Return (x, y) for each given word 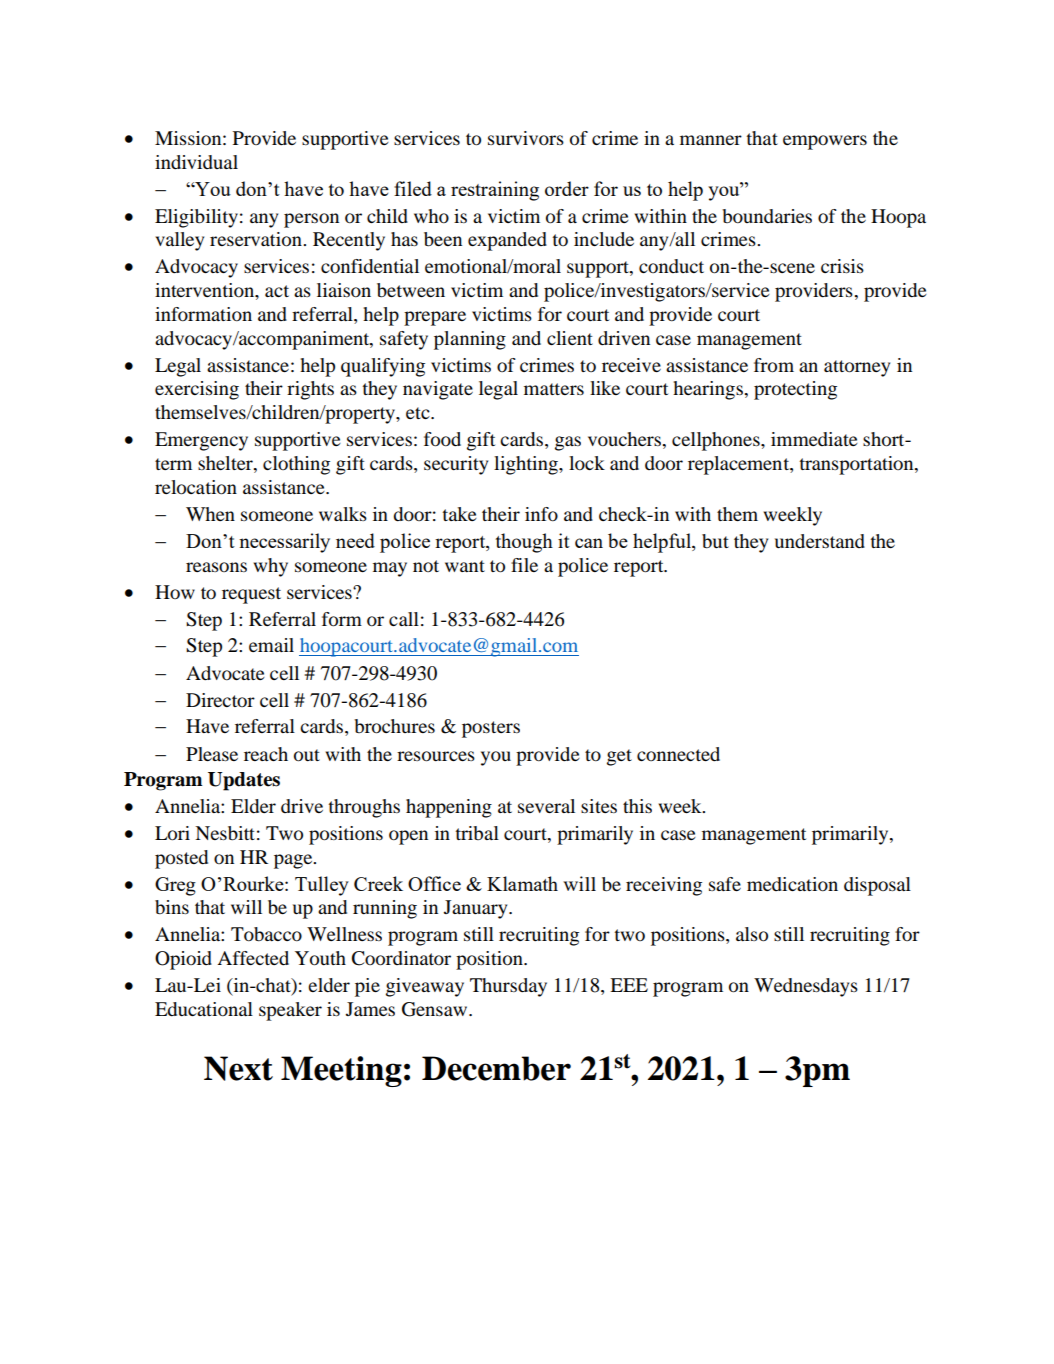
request (251, 595)
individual (196, 162)
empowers (825, 142)
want (465, 566)
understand (820, 541)
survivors (526, 138)
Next (238, 1068)
